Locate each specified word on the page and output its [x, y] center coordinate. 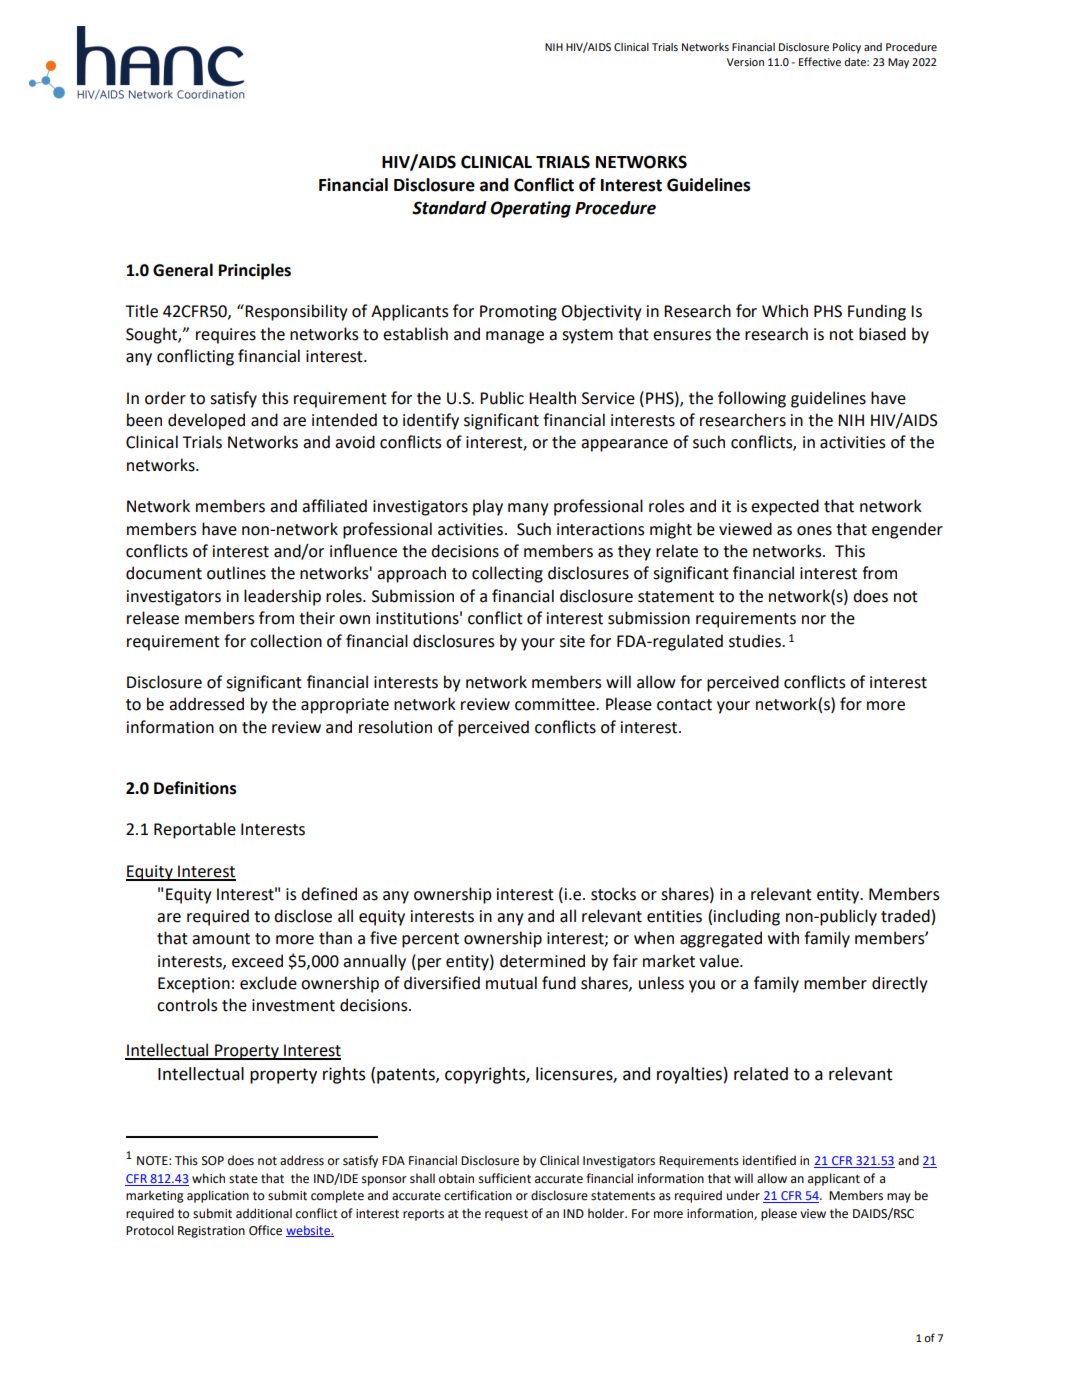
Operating [530, 209]
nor [814, 620]
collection [286, 641]
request [506, 1215]
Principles [255, 271]
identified [769, 1160]
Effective [820, 61]
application [218, 1196]
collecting [507, 574]
